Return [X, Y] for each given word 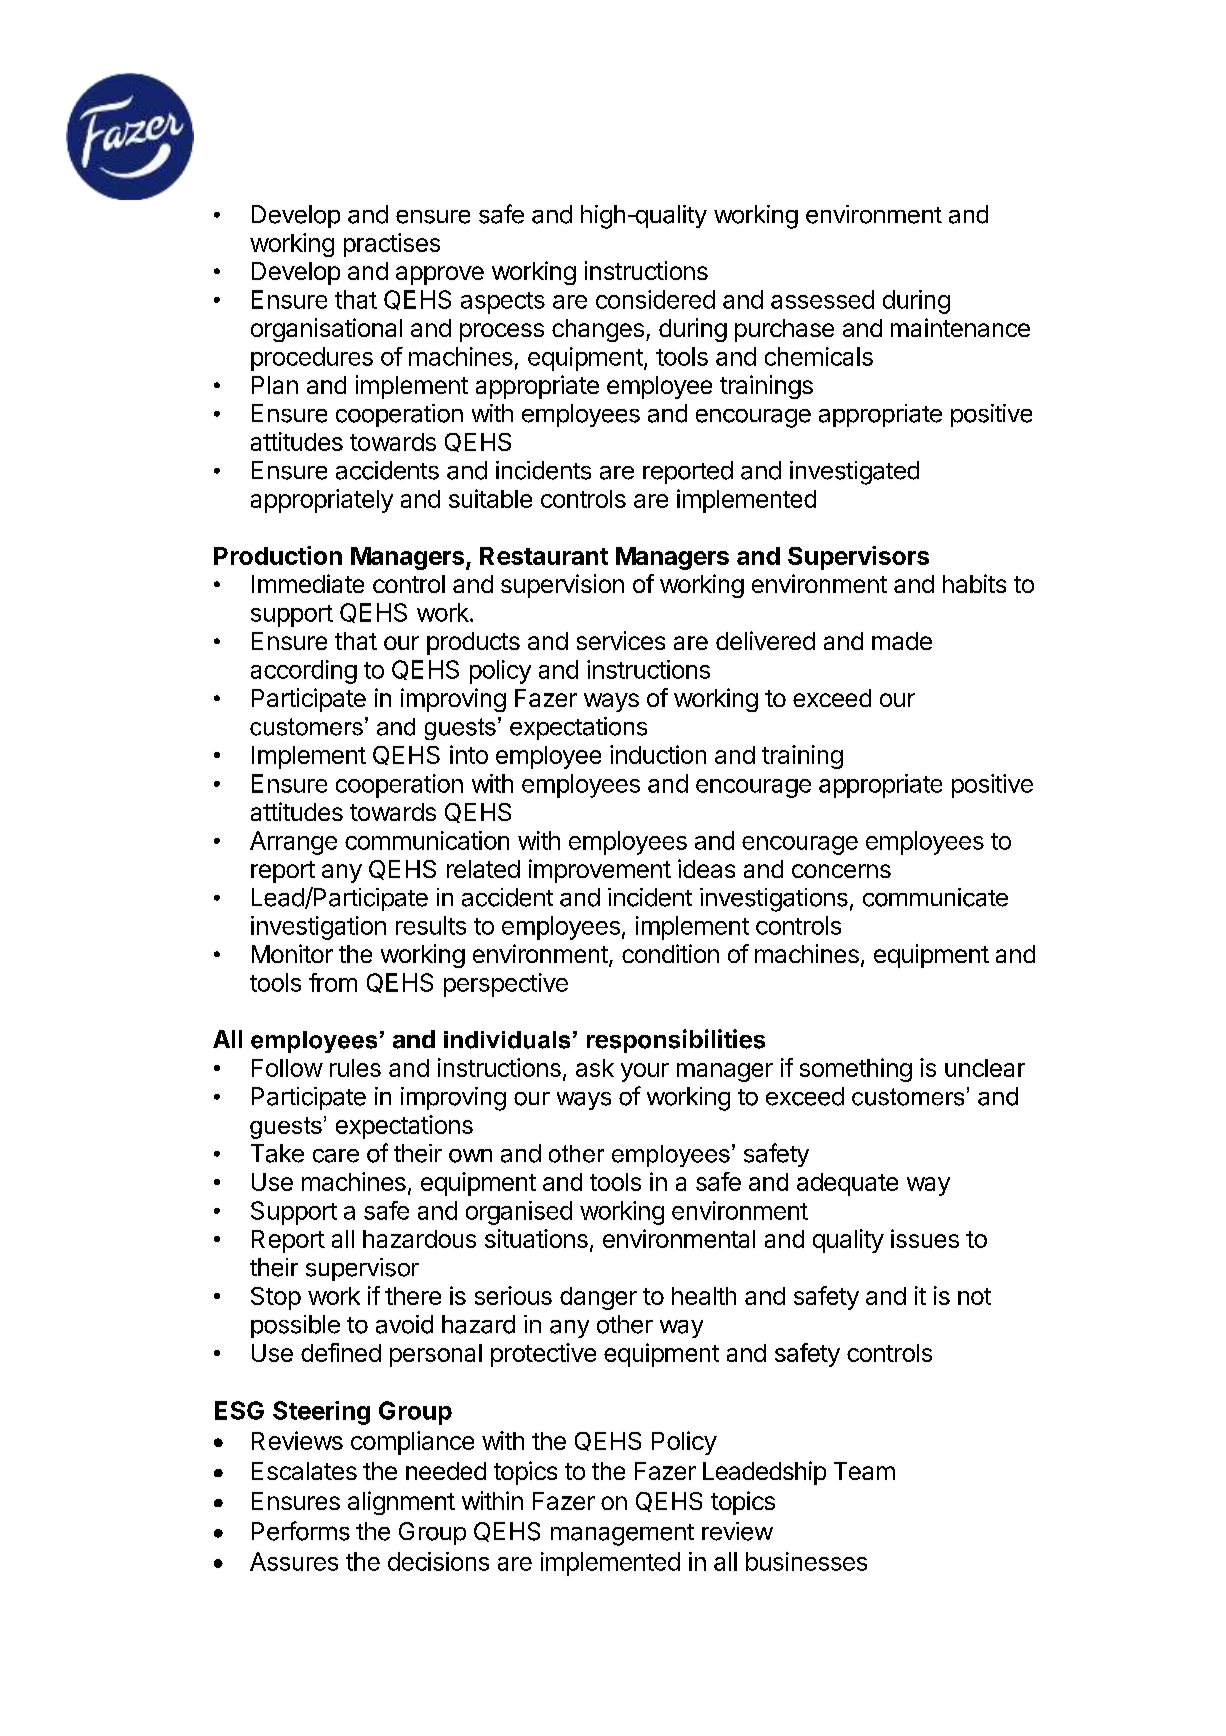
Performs [301, 1531]
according [304, 672]
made [902, 641]
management [622, 1535]
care [336, 1156]
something [856, 1070]
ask [595, 1068]
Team [864, 1471]
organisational [326, 330]
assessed [822, 299]
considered [655, 299]
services [621, 640]
